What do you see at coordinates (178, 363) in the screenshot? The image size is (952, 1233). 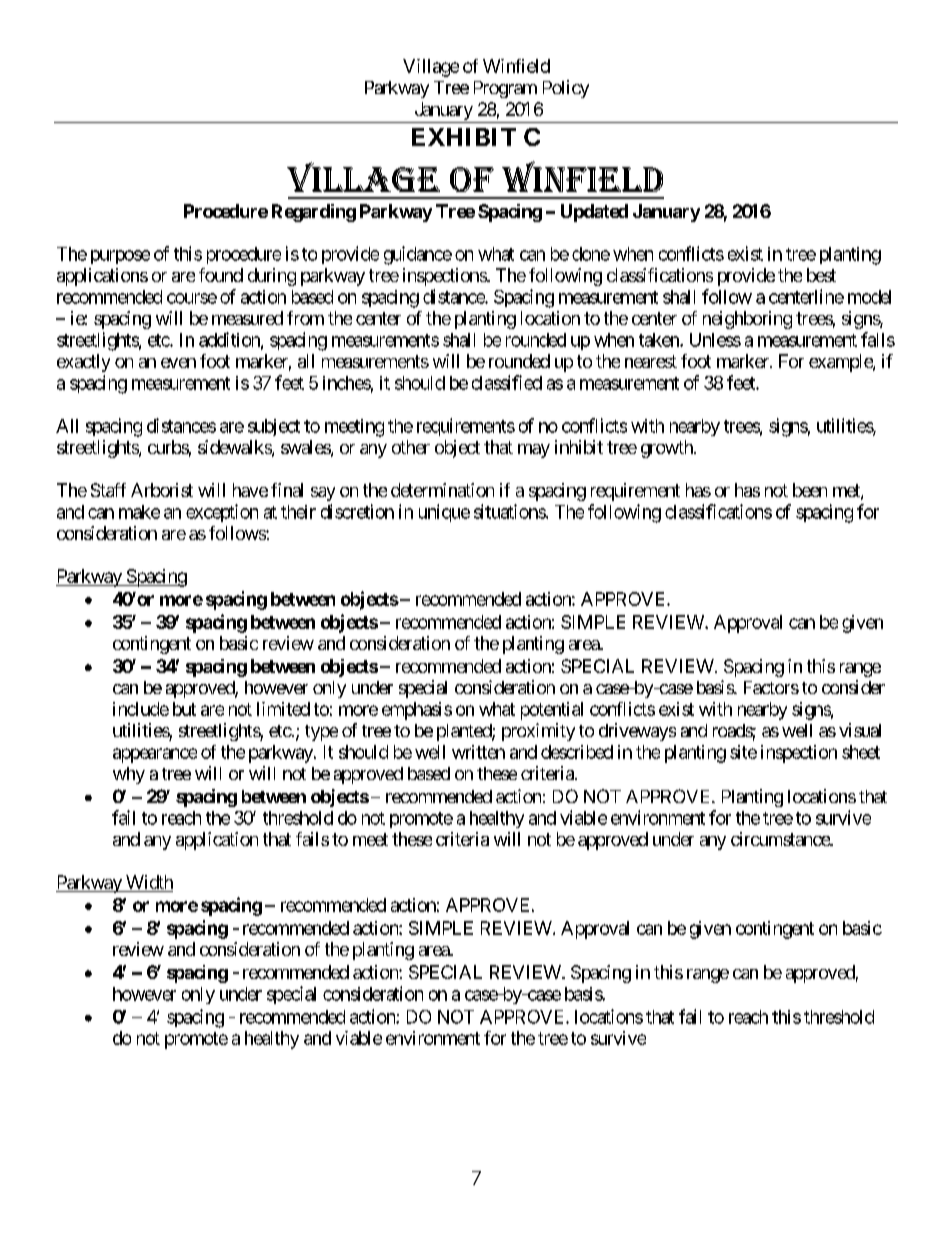 I see `even` at bounding box center [178, 363].
